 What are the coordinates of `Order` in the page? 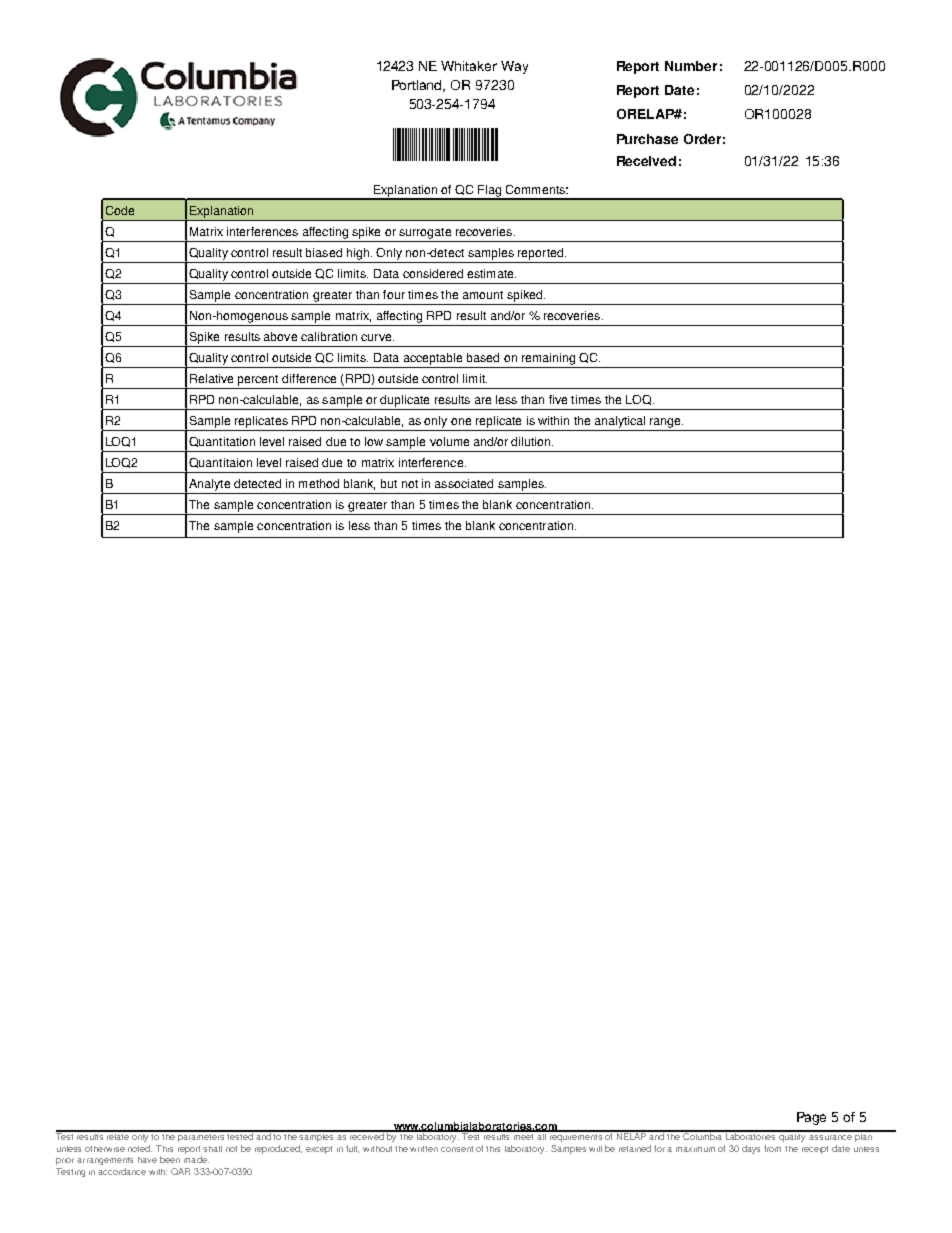 It's located at (702, 139).
